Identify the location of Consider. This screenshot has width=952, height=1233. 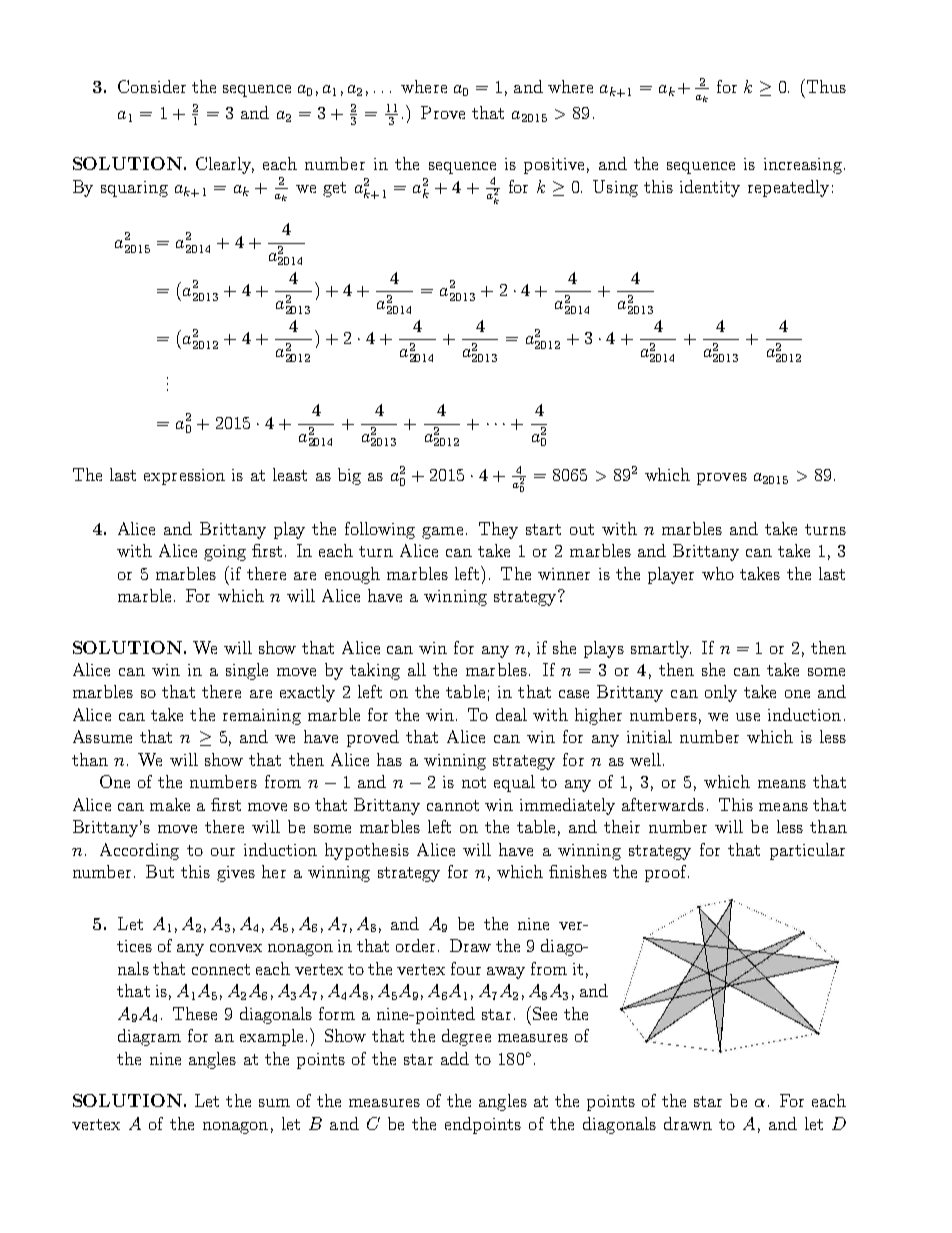
(152, 86).
